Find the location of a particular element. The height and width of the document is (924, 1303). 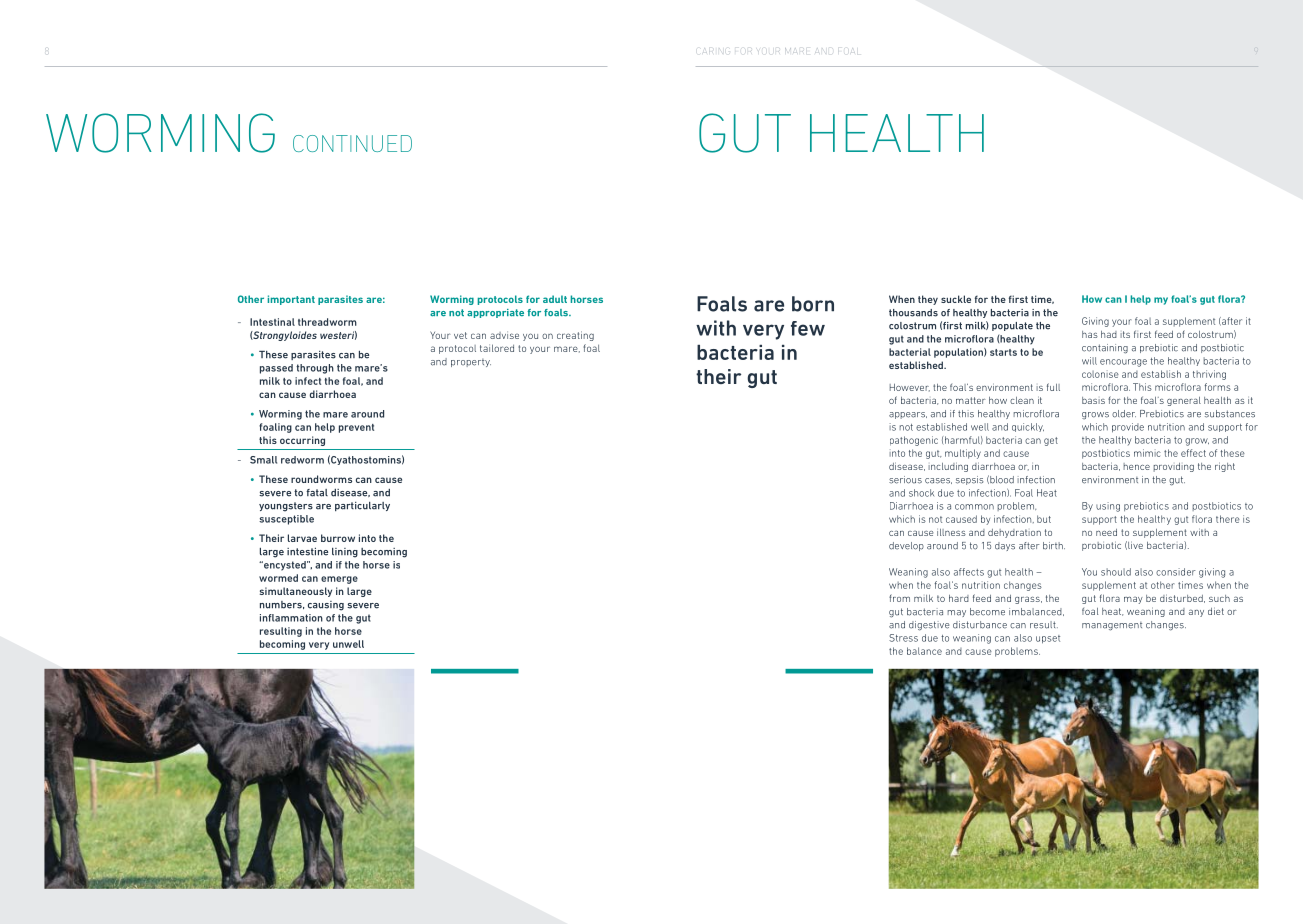

roundworms is located at coordinates (321, 479).
